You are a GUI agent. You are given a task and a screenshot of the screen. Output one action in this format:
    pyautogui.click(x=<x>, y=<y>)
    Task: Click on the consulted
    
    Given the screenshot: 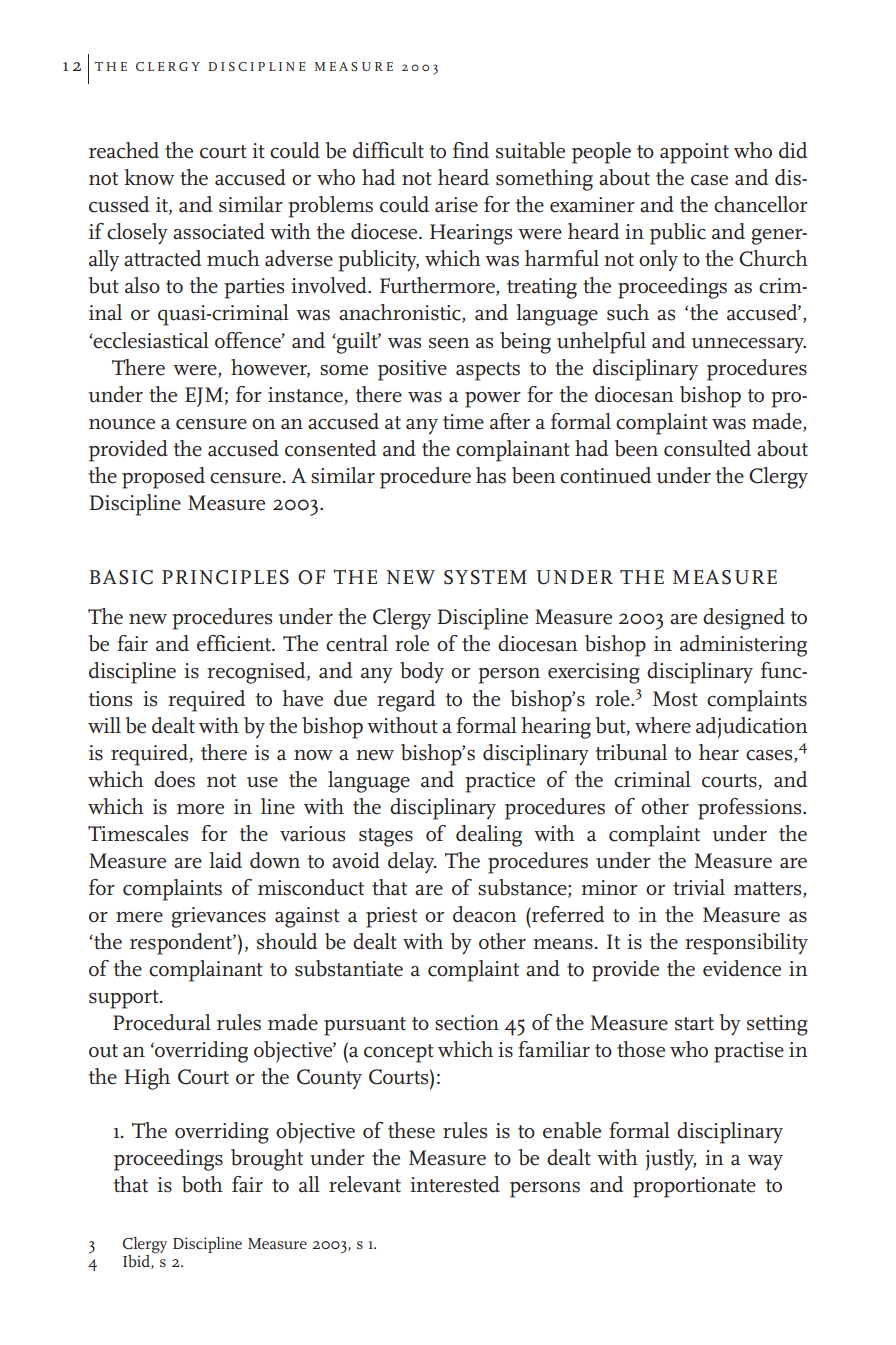 What is the action you would take?
    pyautogui.click(x=707, y=448)
